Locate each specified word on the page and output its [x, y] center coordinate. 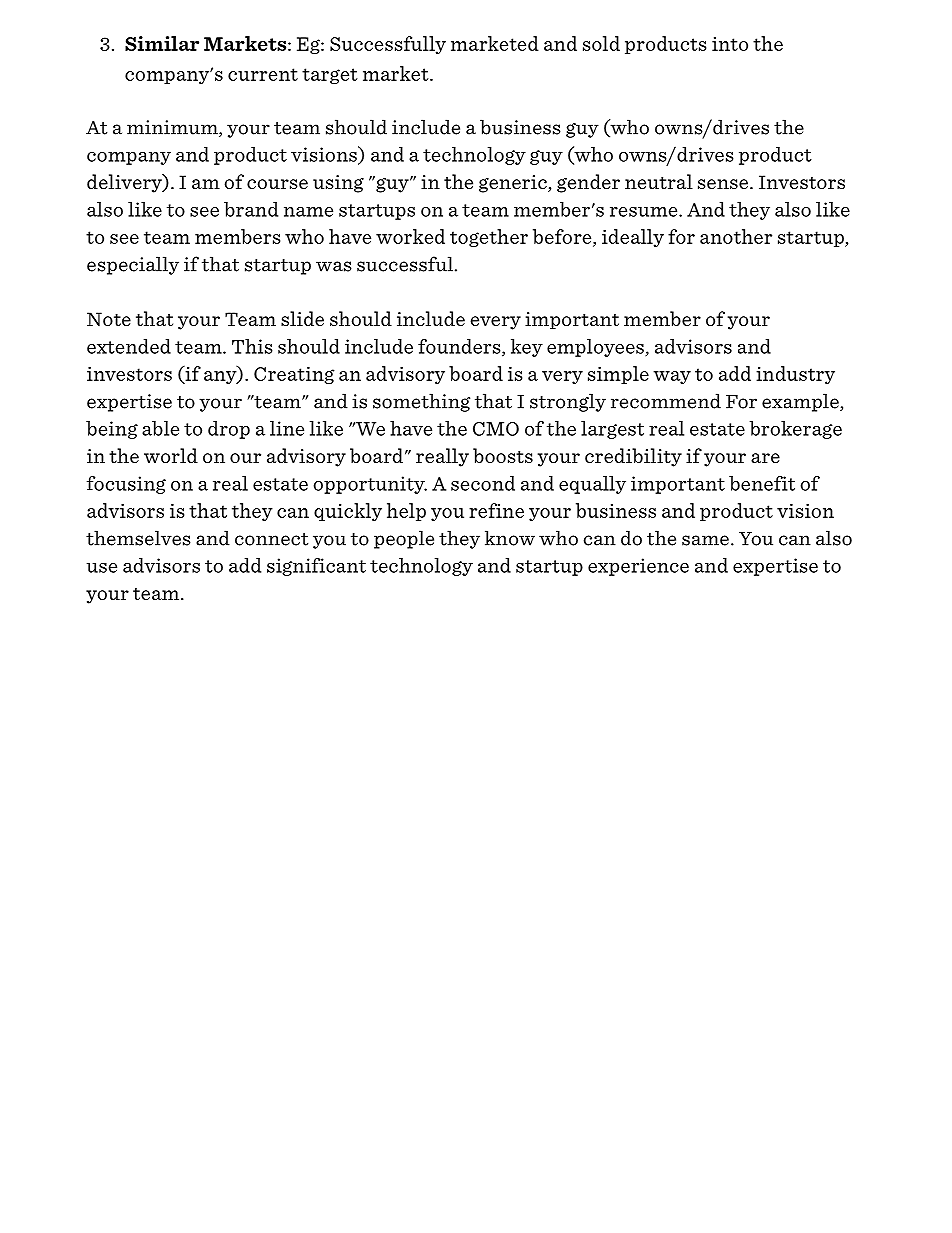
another [736, 236]
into [730, 44]
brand [251, 209]
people [404, 539]
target [330, 76]
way [672, 377]
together [489, 238]
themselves [138, 538]
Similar [162, 43]
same [705, 540]
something [421, 402]
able [160, 428]
